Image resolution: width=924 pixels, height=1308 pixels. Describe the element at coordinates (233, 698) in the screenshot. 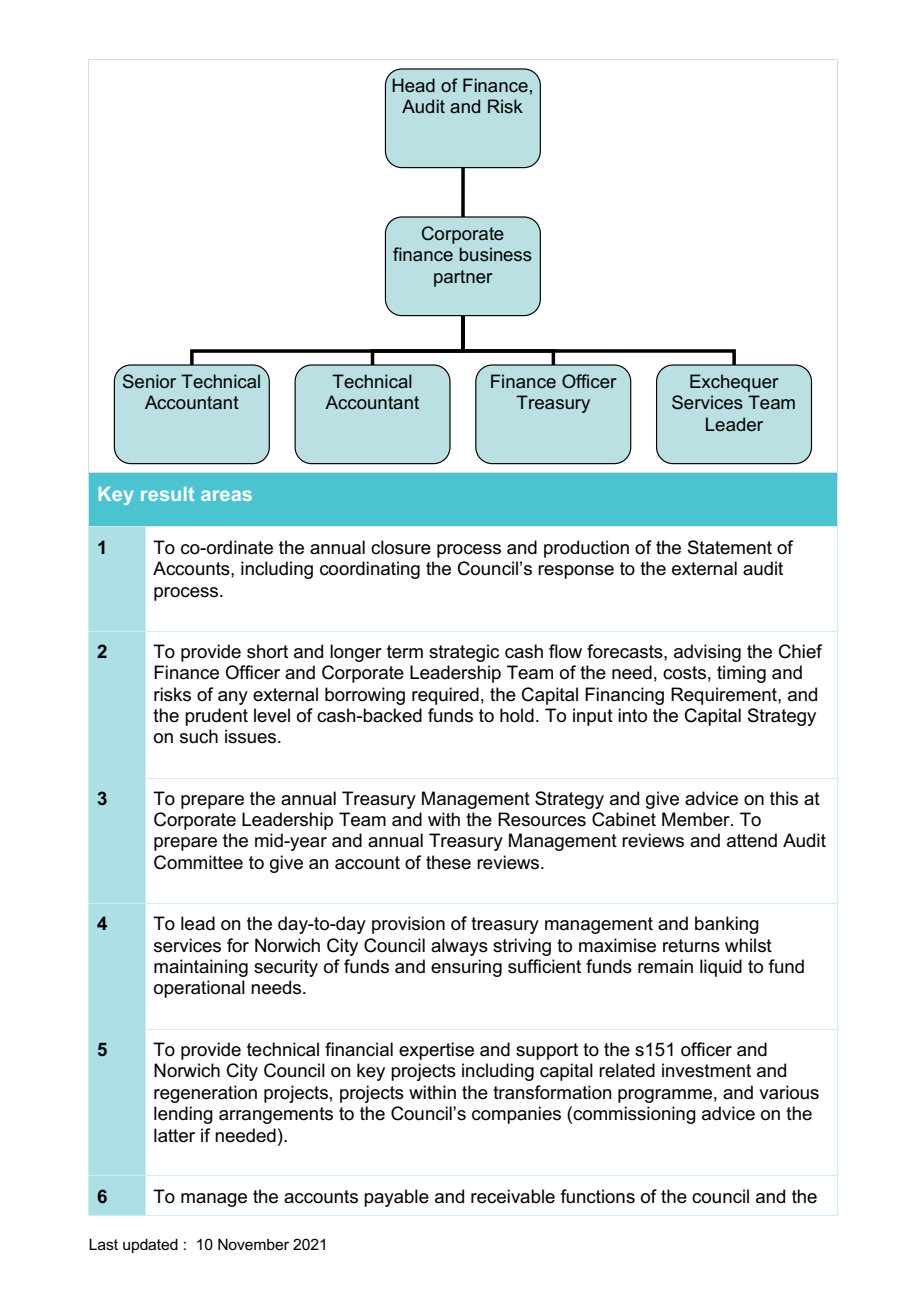

I see `any` at that location.
